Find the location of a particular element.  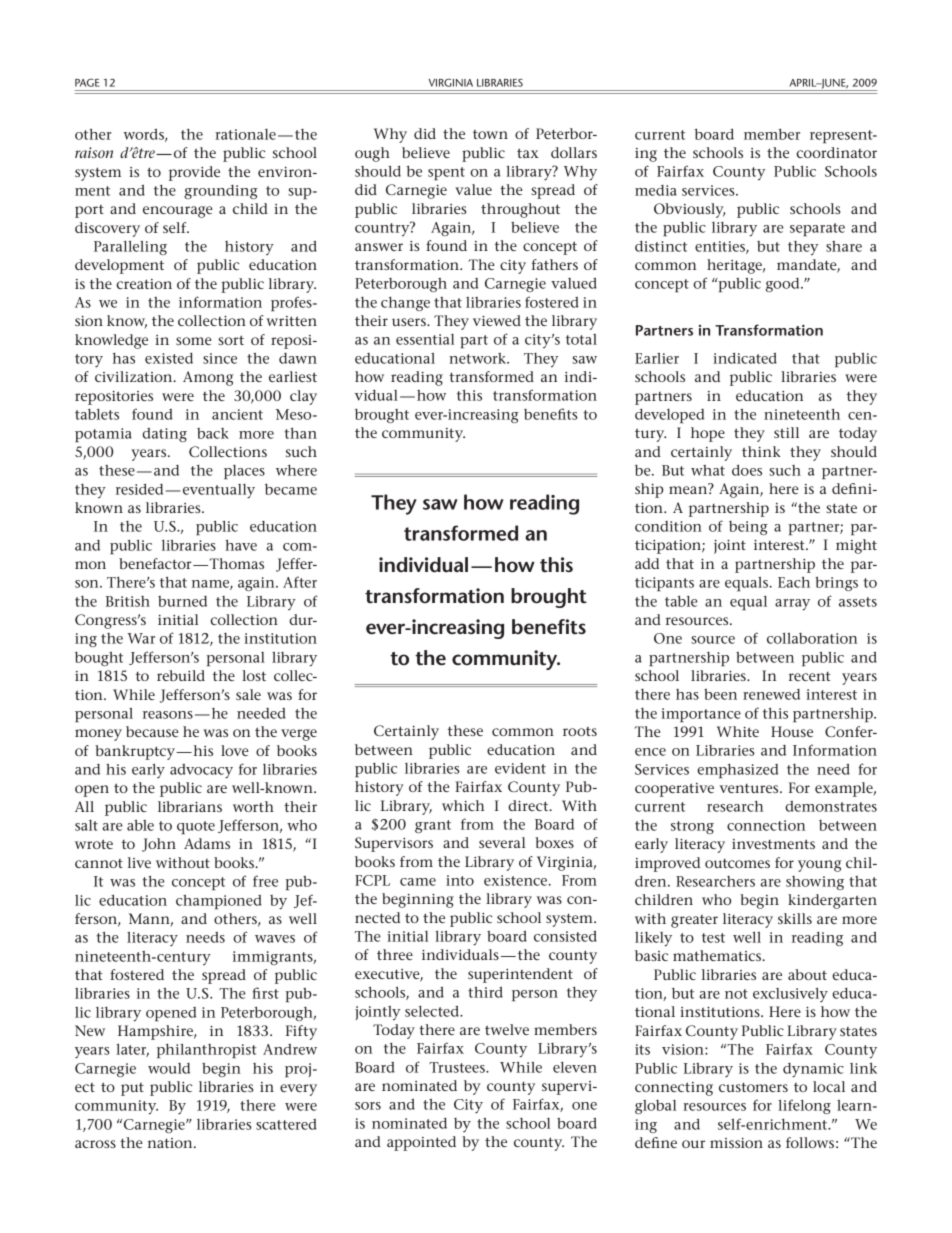

outcomes is located at coordinates (737, 863).
